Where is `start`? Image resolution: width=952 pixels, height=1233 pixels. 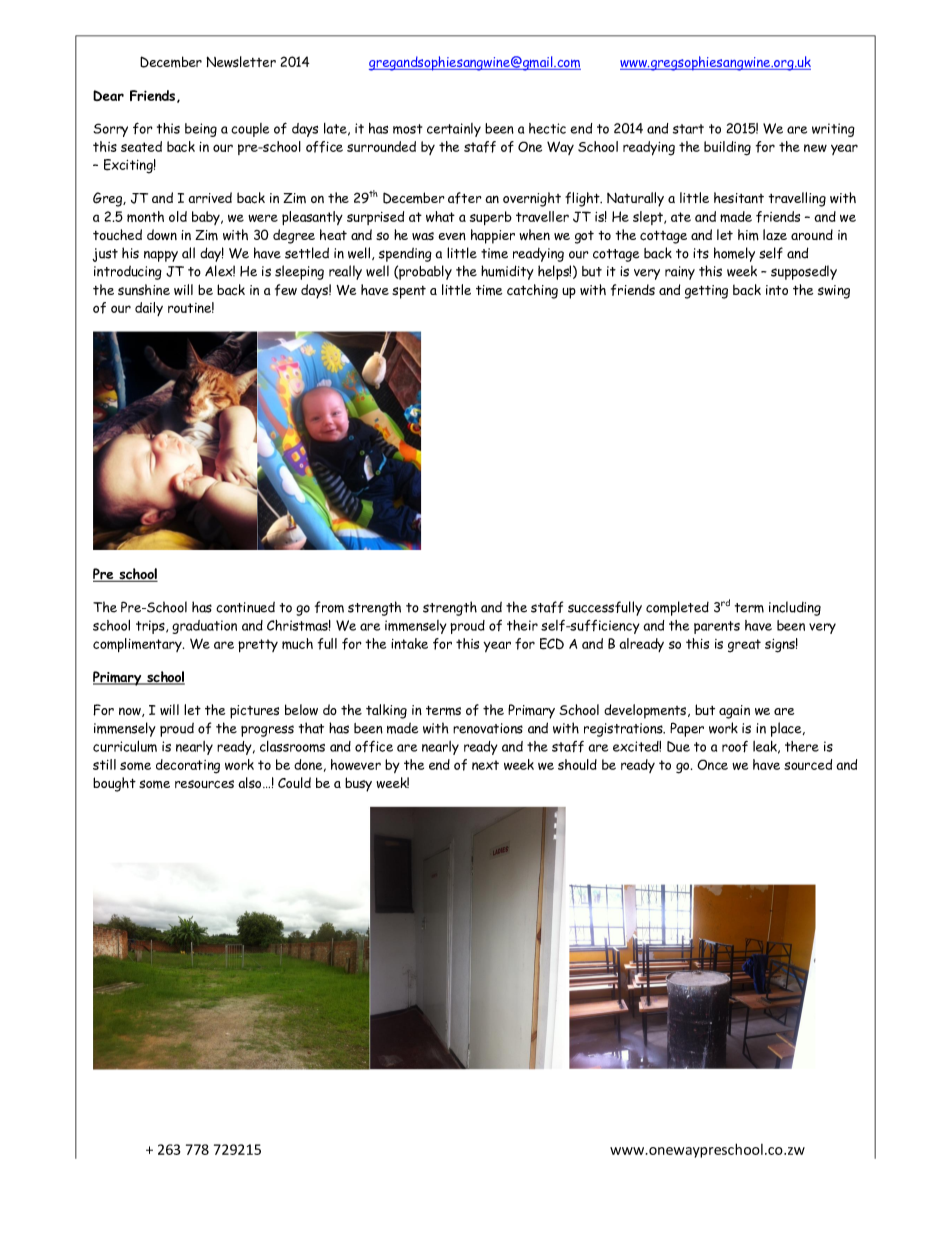
start is located at coordinates (688, 129).
